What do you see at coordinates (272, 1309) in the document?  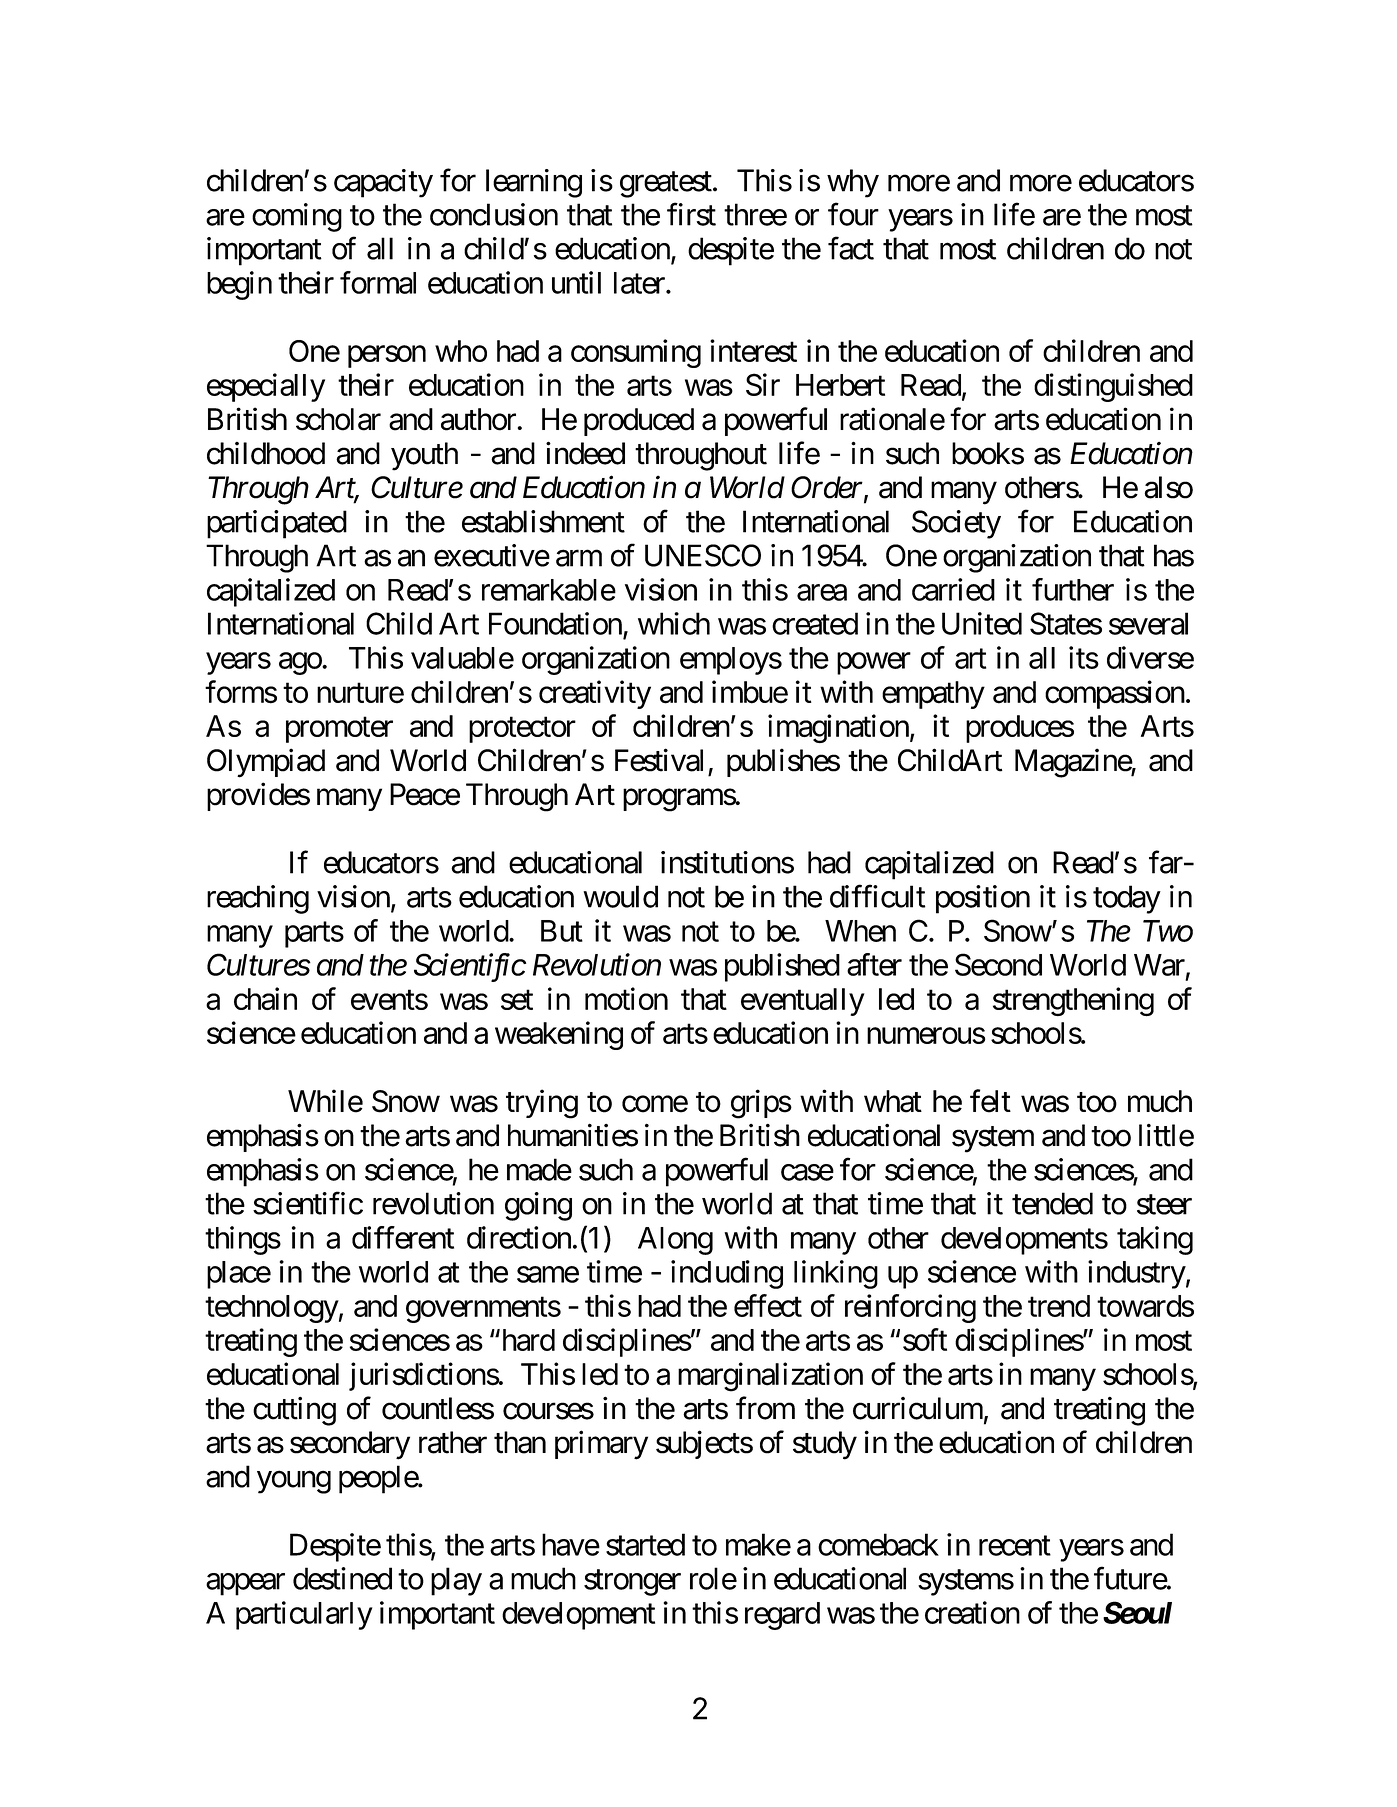 I see `technology` at bounding box center [272, 1309].
